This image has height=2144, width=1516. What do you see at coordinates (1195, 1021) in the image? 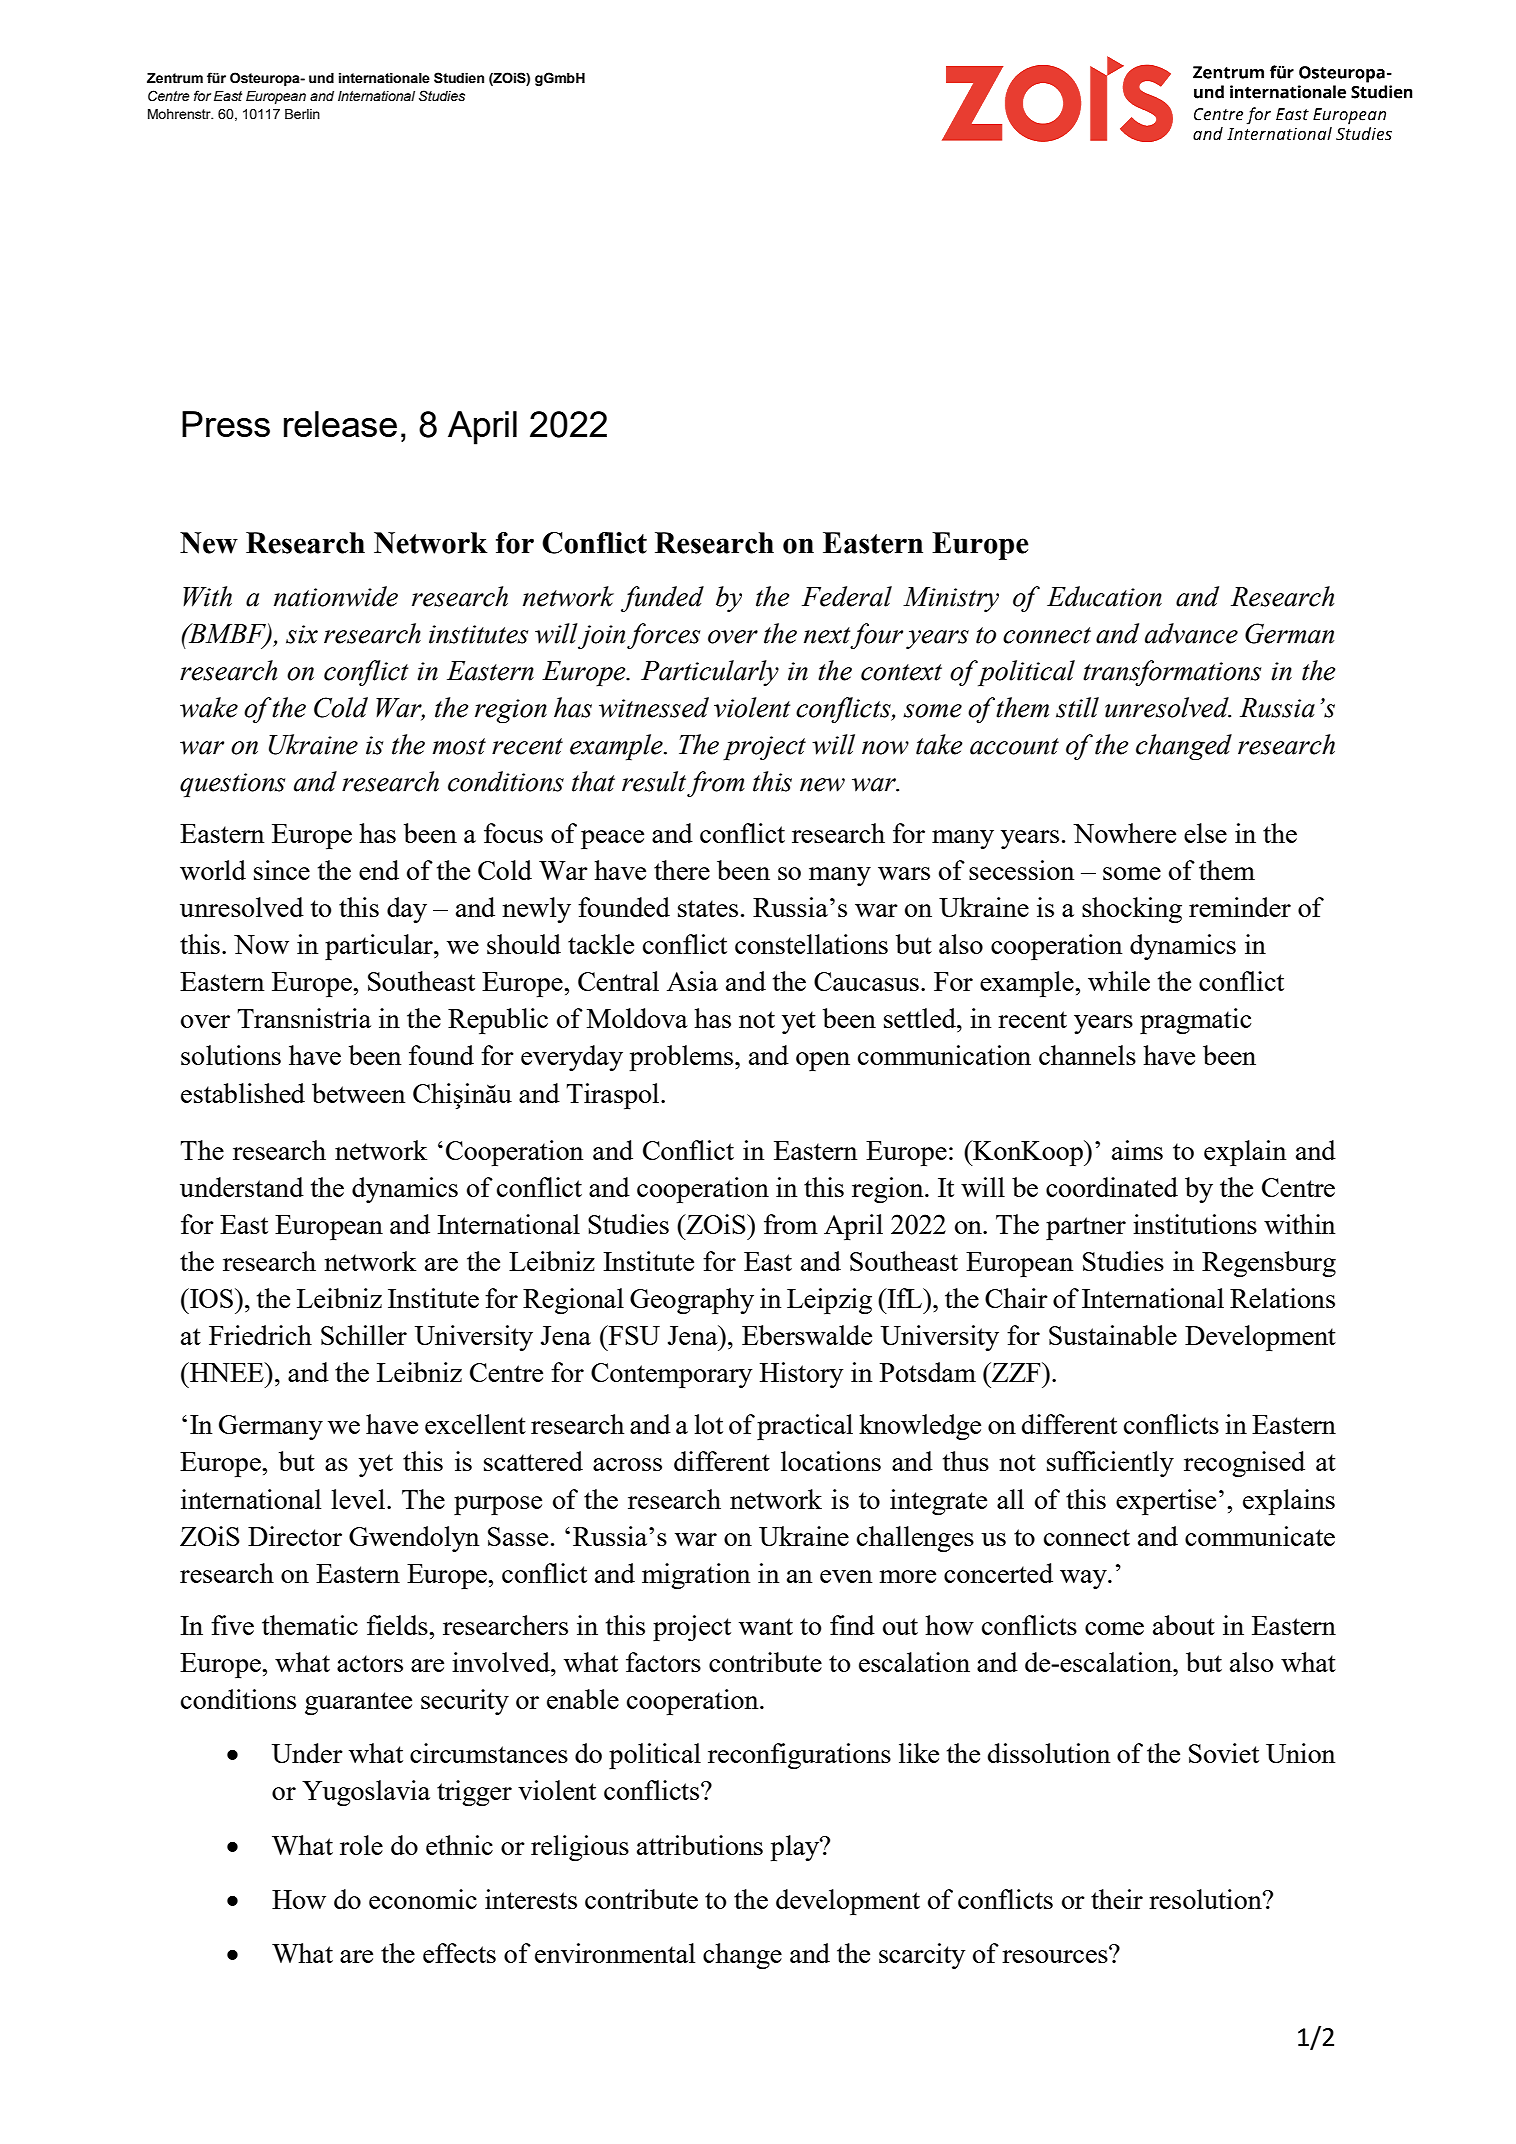
I see `pragmatic` at bounding box center [1195, 1021].
